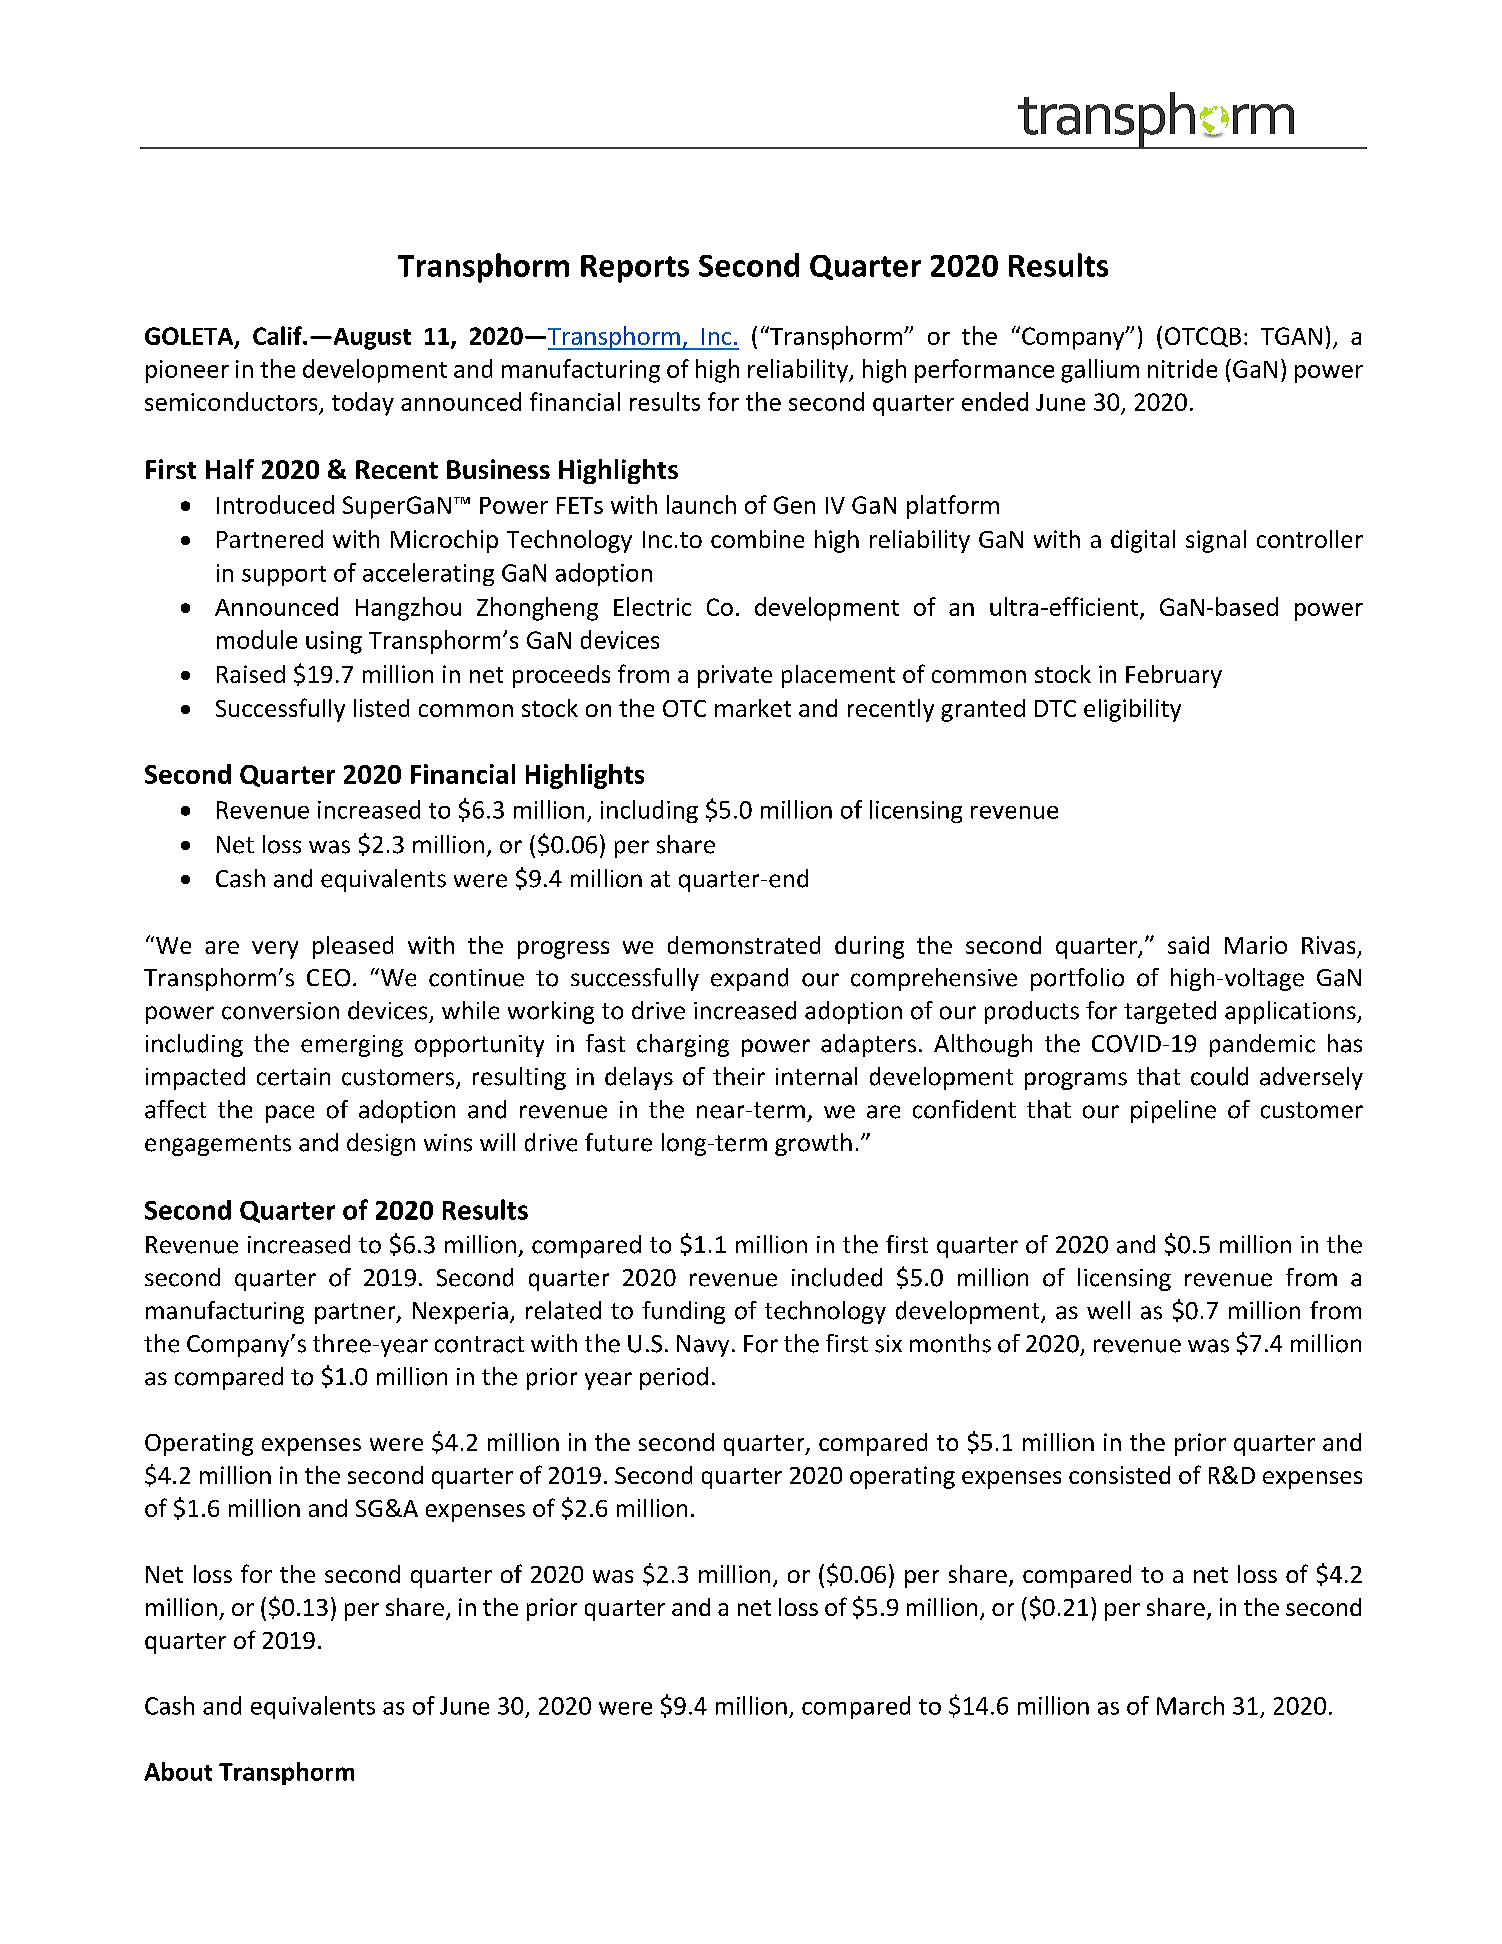 This screenshot has height=1944, width=1502. What do you see at coordinates (635, 269) in the screenshot?
I see `Reports` at bounding box center [635, 269].
